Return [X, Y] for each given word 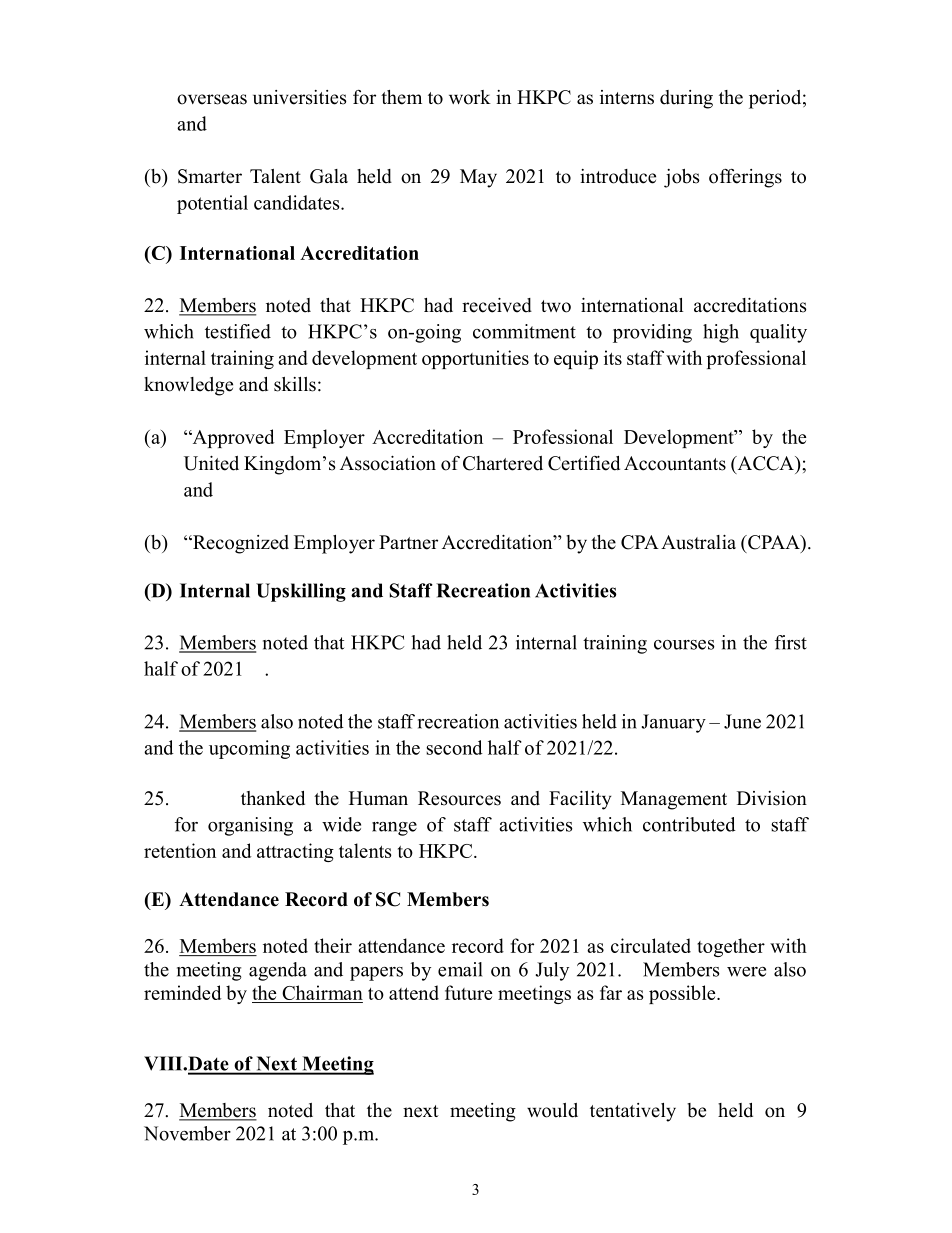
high [721, 333]
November [187, 1133]
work [470, 97]
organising [250, 826]
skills [295, 384]
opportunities [475, 359]
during [686, 99]
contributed [689, 824]
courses [684, 645]
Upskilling [301, 592]
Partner [408, 542]
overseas [212, 99]
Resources [459, 798]
